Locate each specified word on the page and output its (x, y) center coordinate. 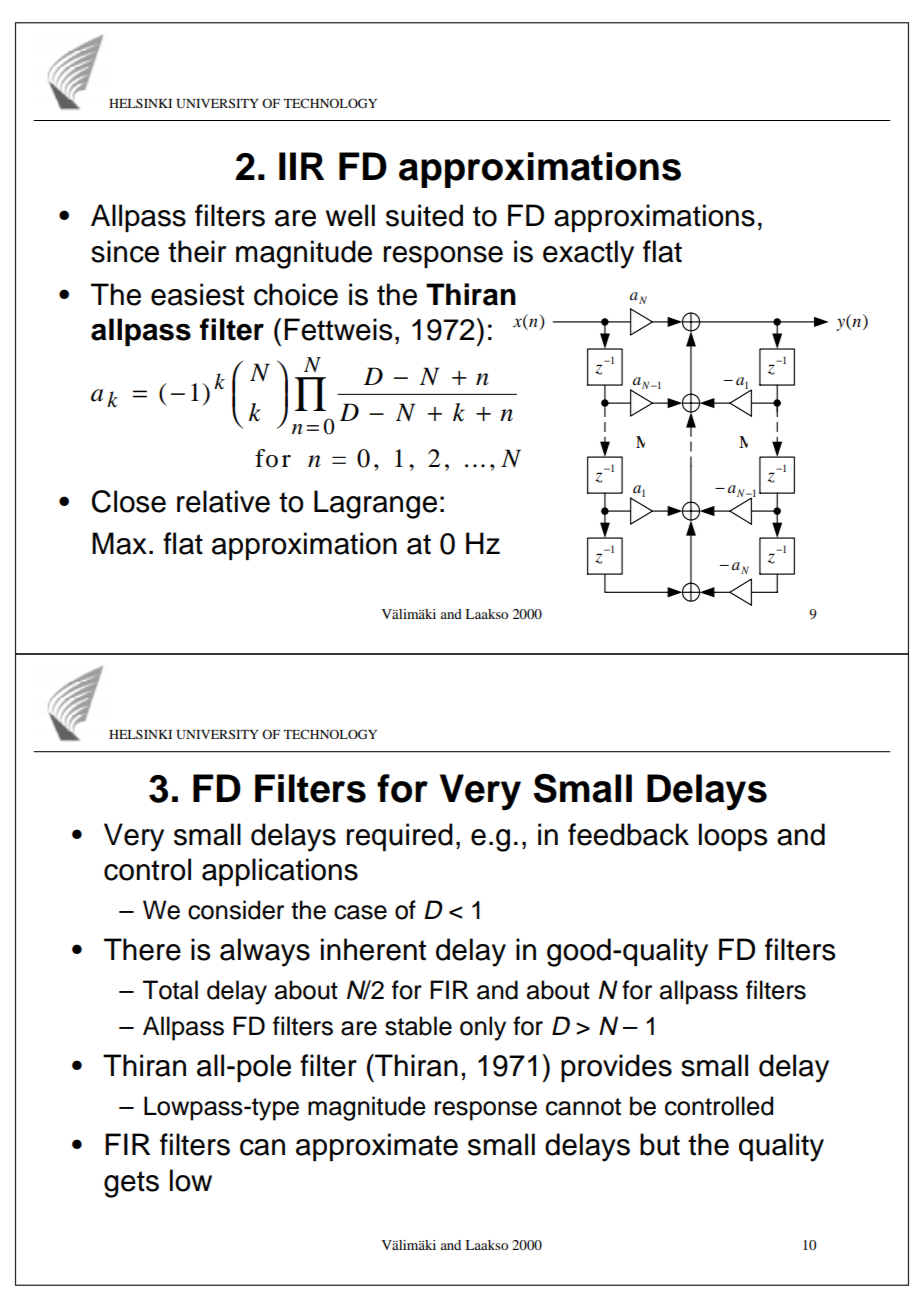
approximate (377, 1147)
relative (223, 501)
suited (424, 215)
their (197, 251)
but (660, 1144)
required (400, 837)
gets (131, 1184)
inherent (373, 949)
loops (733, 837)
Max (119, 543)
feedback (628, 834)
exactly (588, 254)
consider (236, 910)
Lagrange (375, 504)
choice (296, 294)
